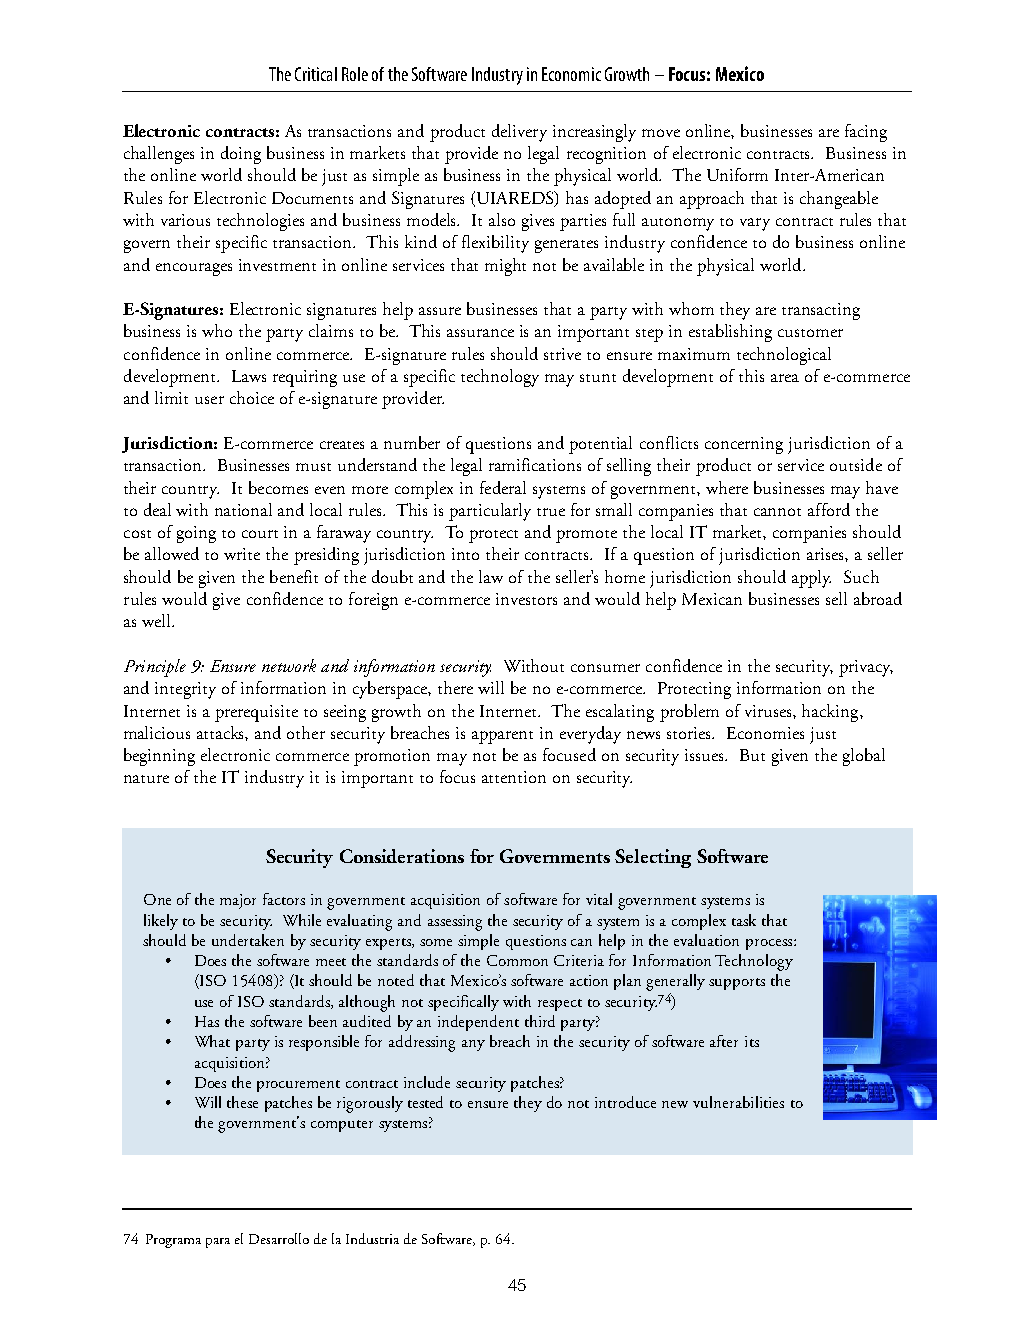  I want to click on delivery, so click(519, 133).
